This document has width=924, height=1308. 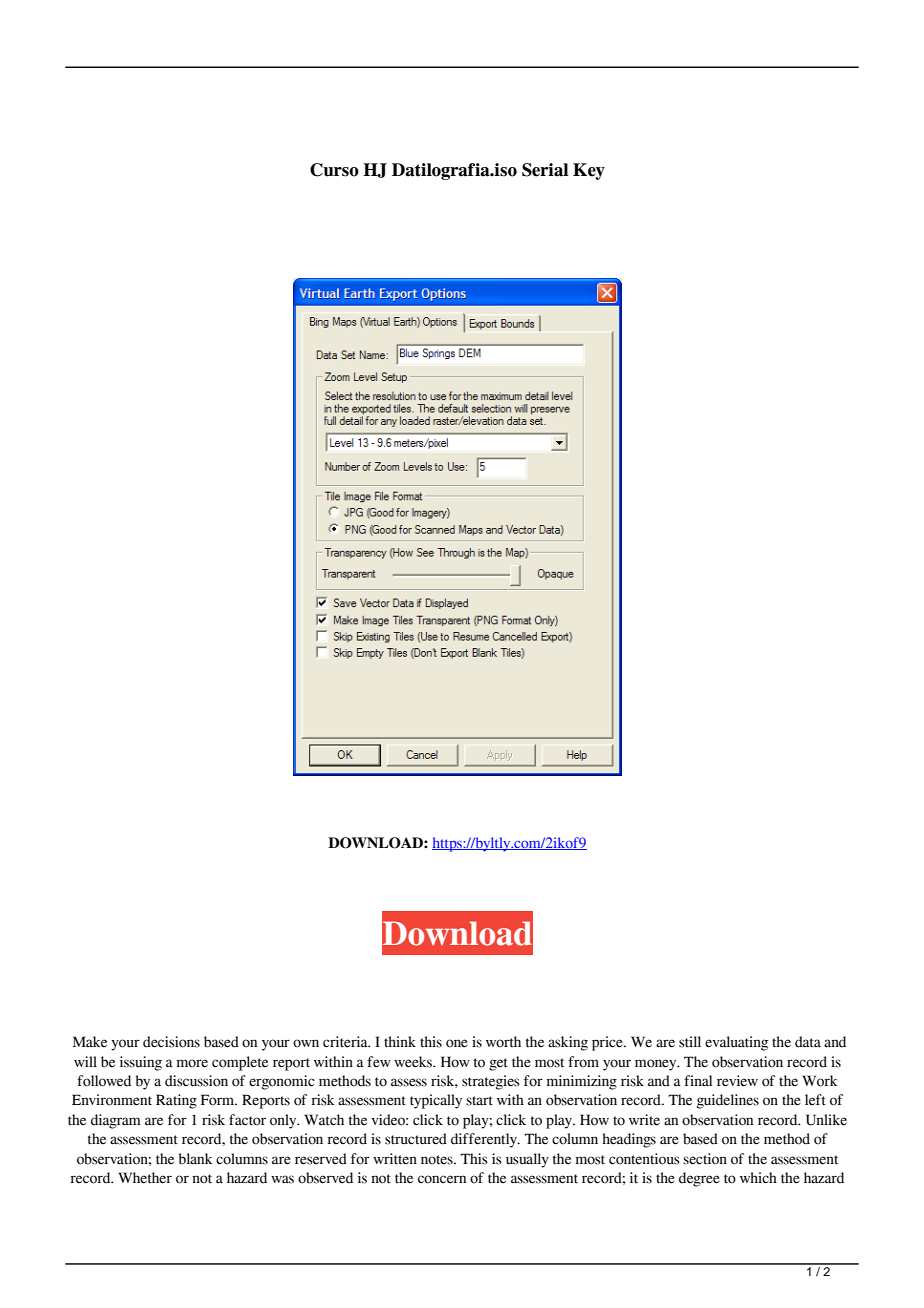 I want to click on evaluating, so click(x=736, y=1043).
